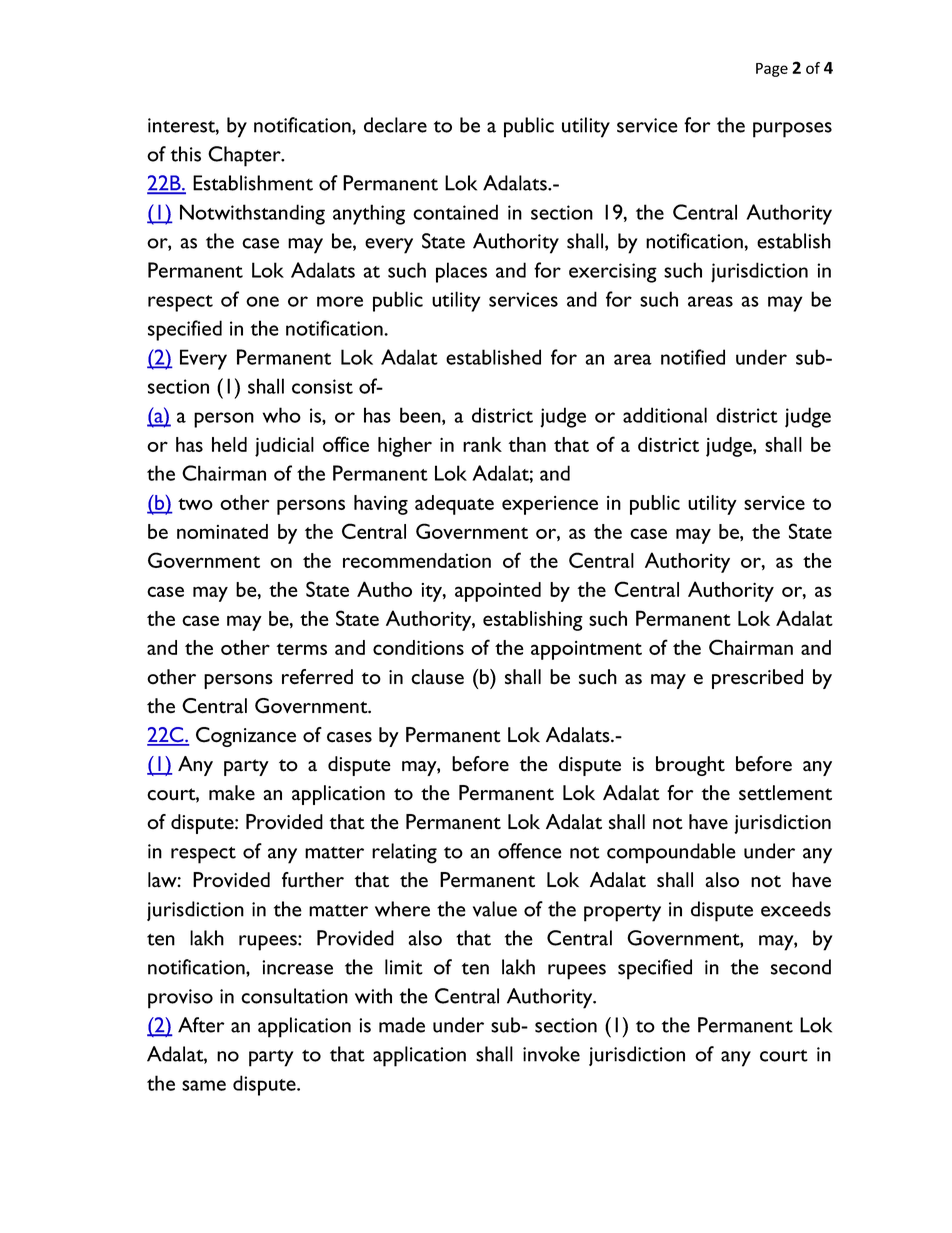 This screenshot has width=952, height=1233. I want to click on invoke, so click(551, 1054).
